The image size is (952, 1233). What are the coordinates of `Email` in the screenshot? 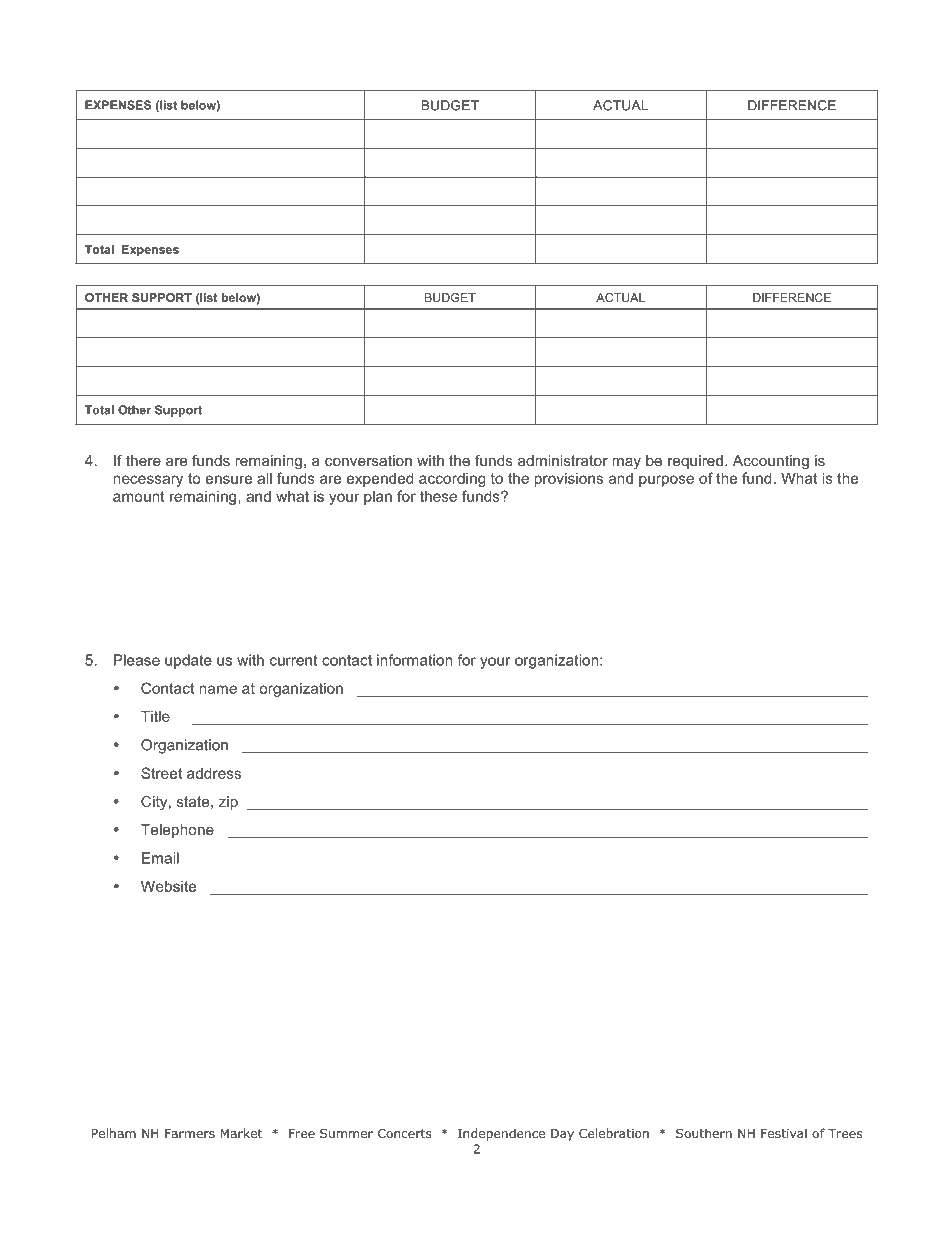 It's located at (160, 858).
